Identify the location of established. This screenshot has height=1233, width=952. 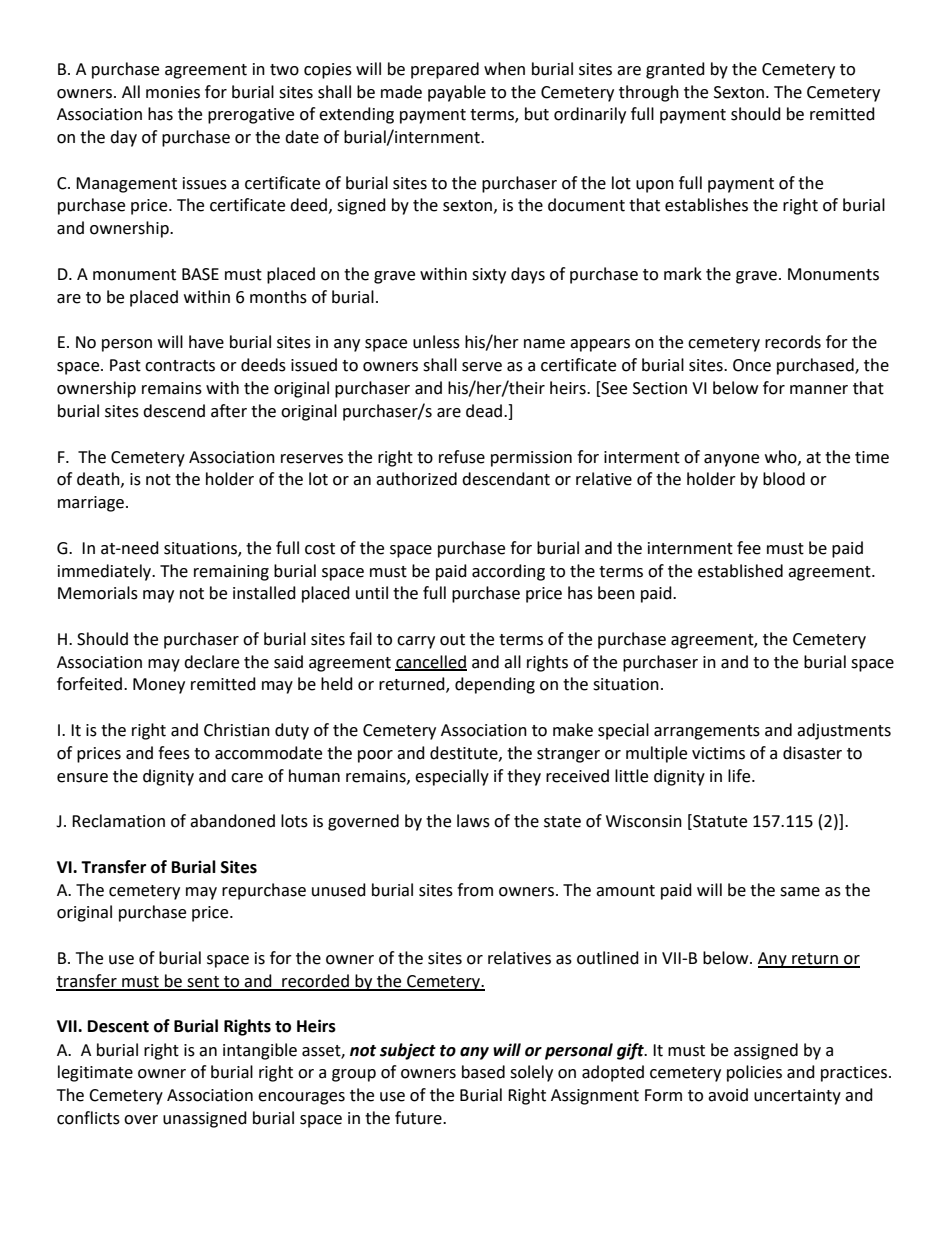
(740, 571).
